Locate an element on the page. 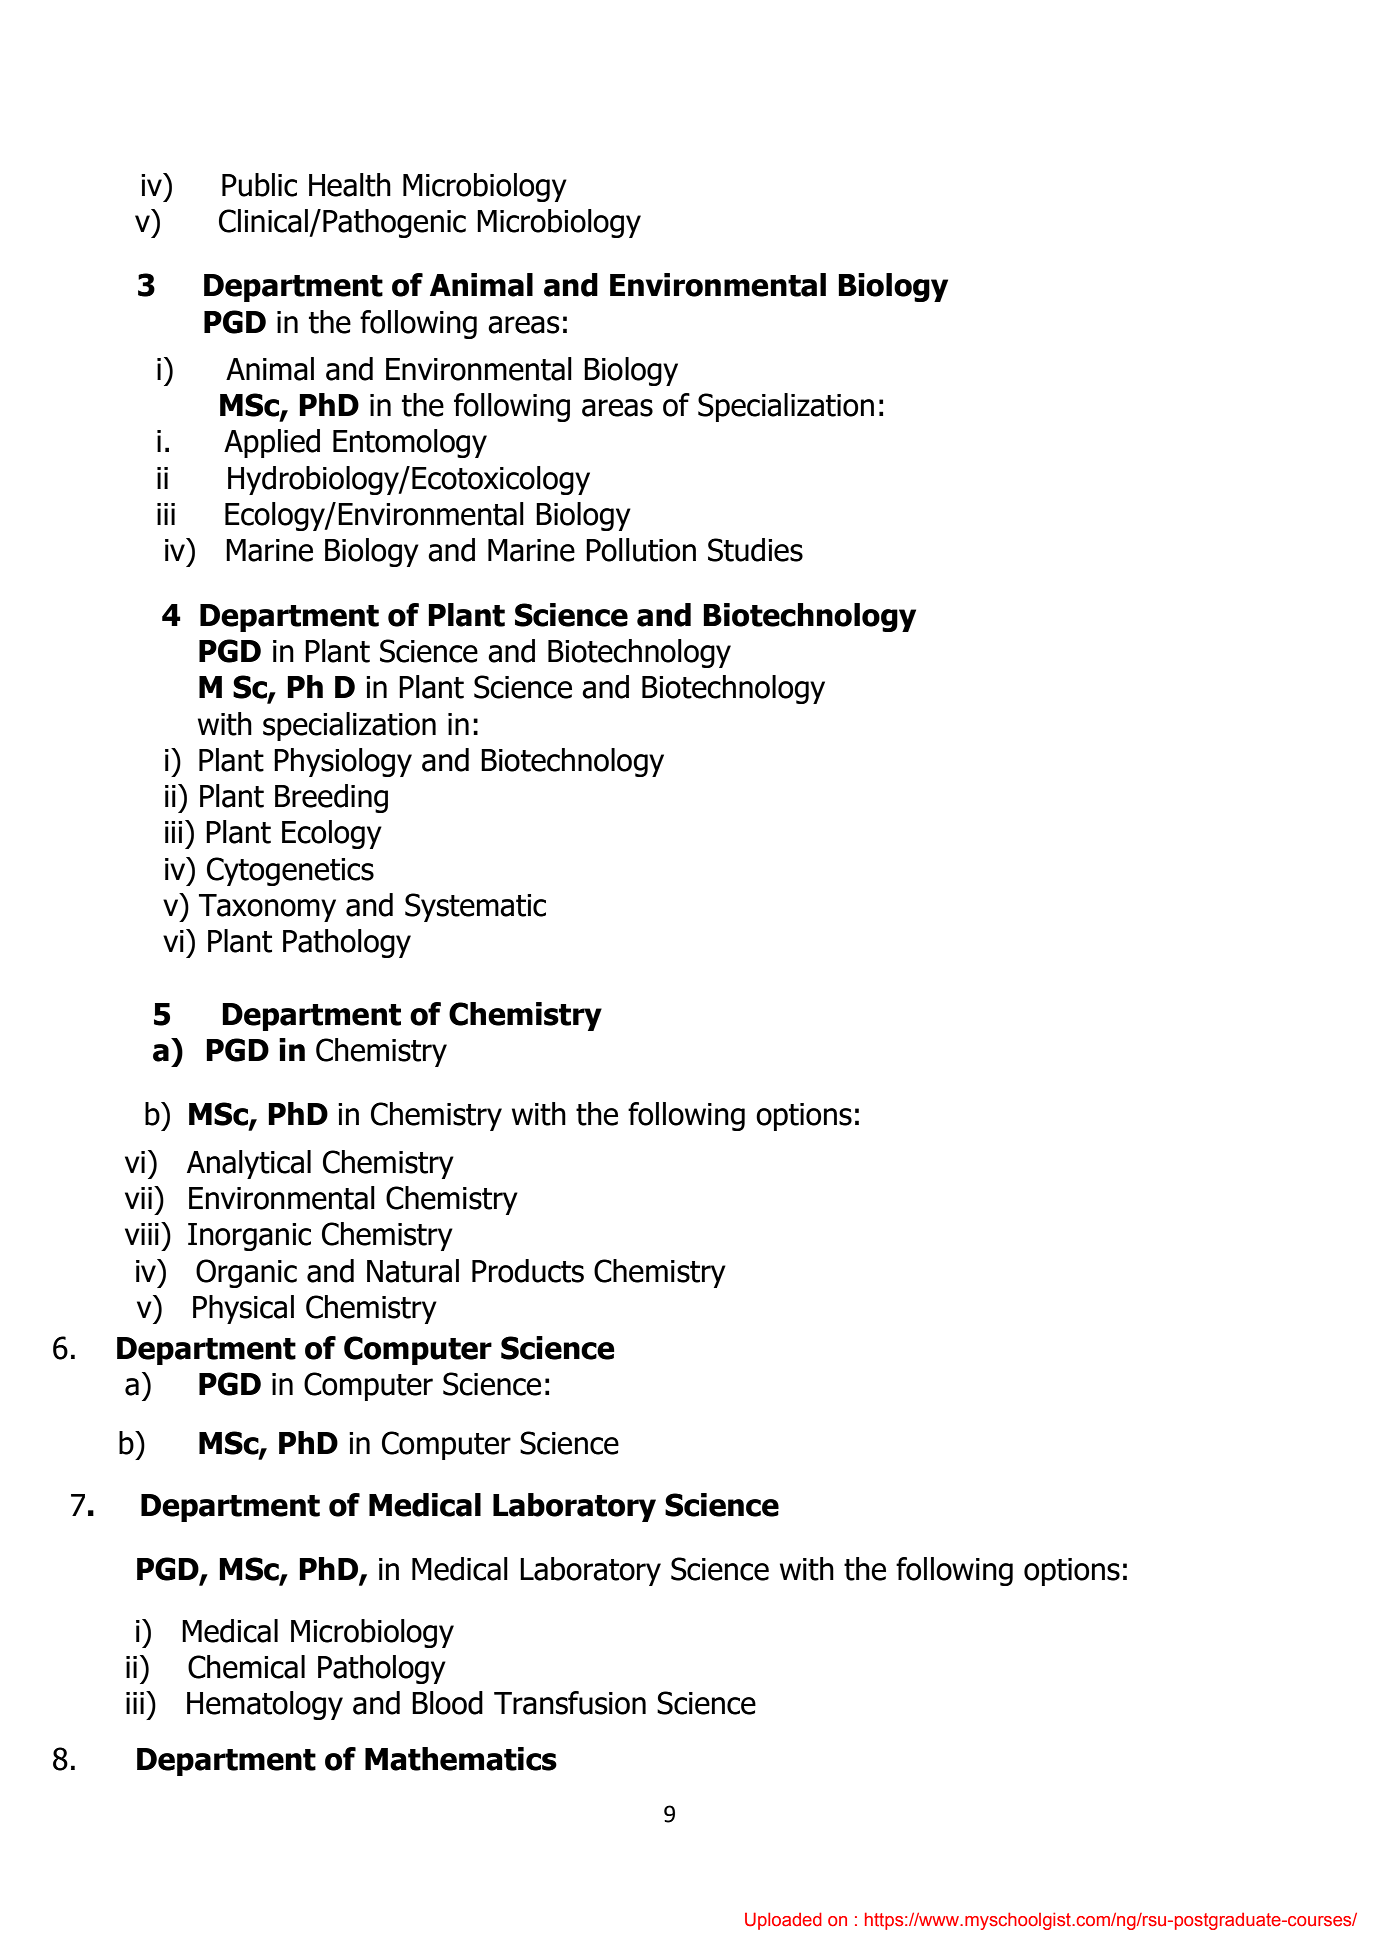 This document has height=1943, width=1374. Public is located at coordinates (259, 185).
